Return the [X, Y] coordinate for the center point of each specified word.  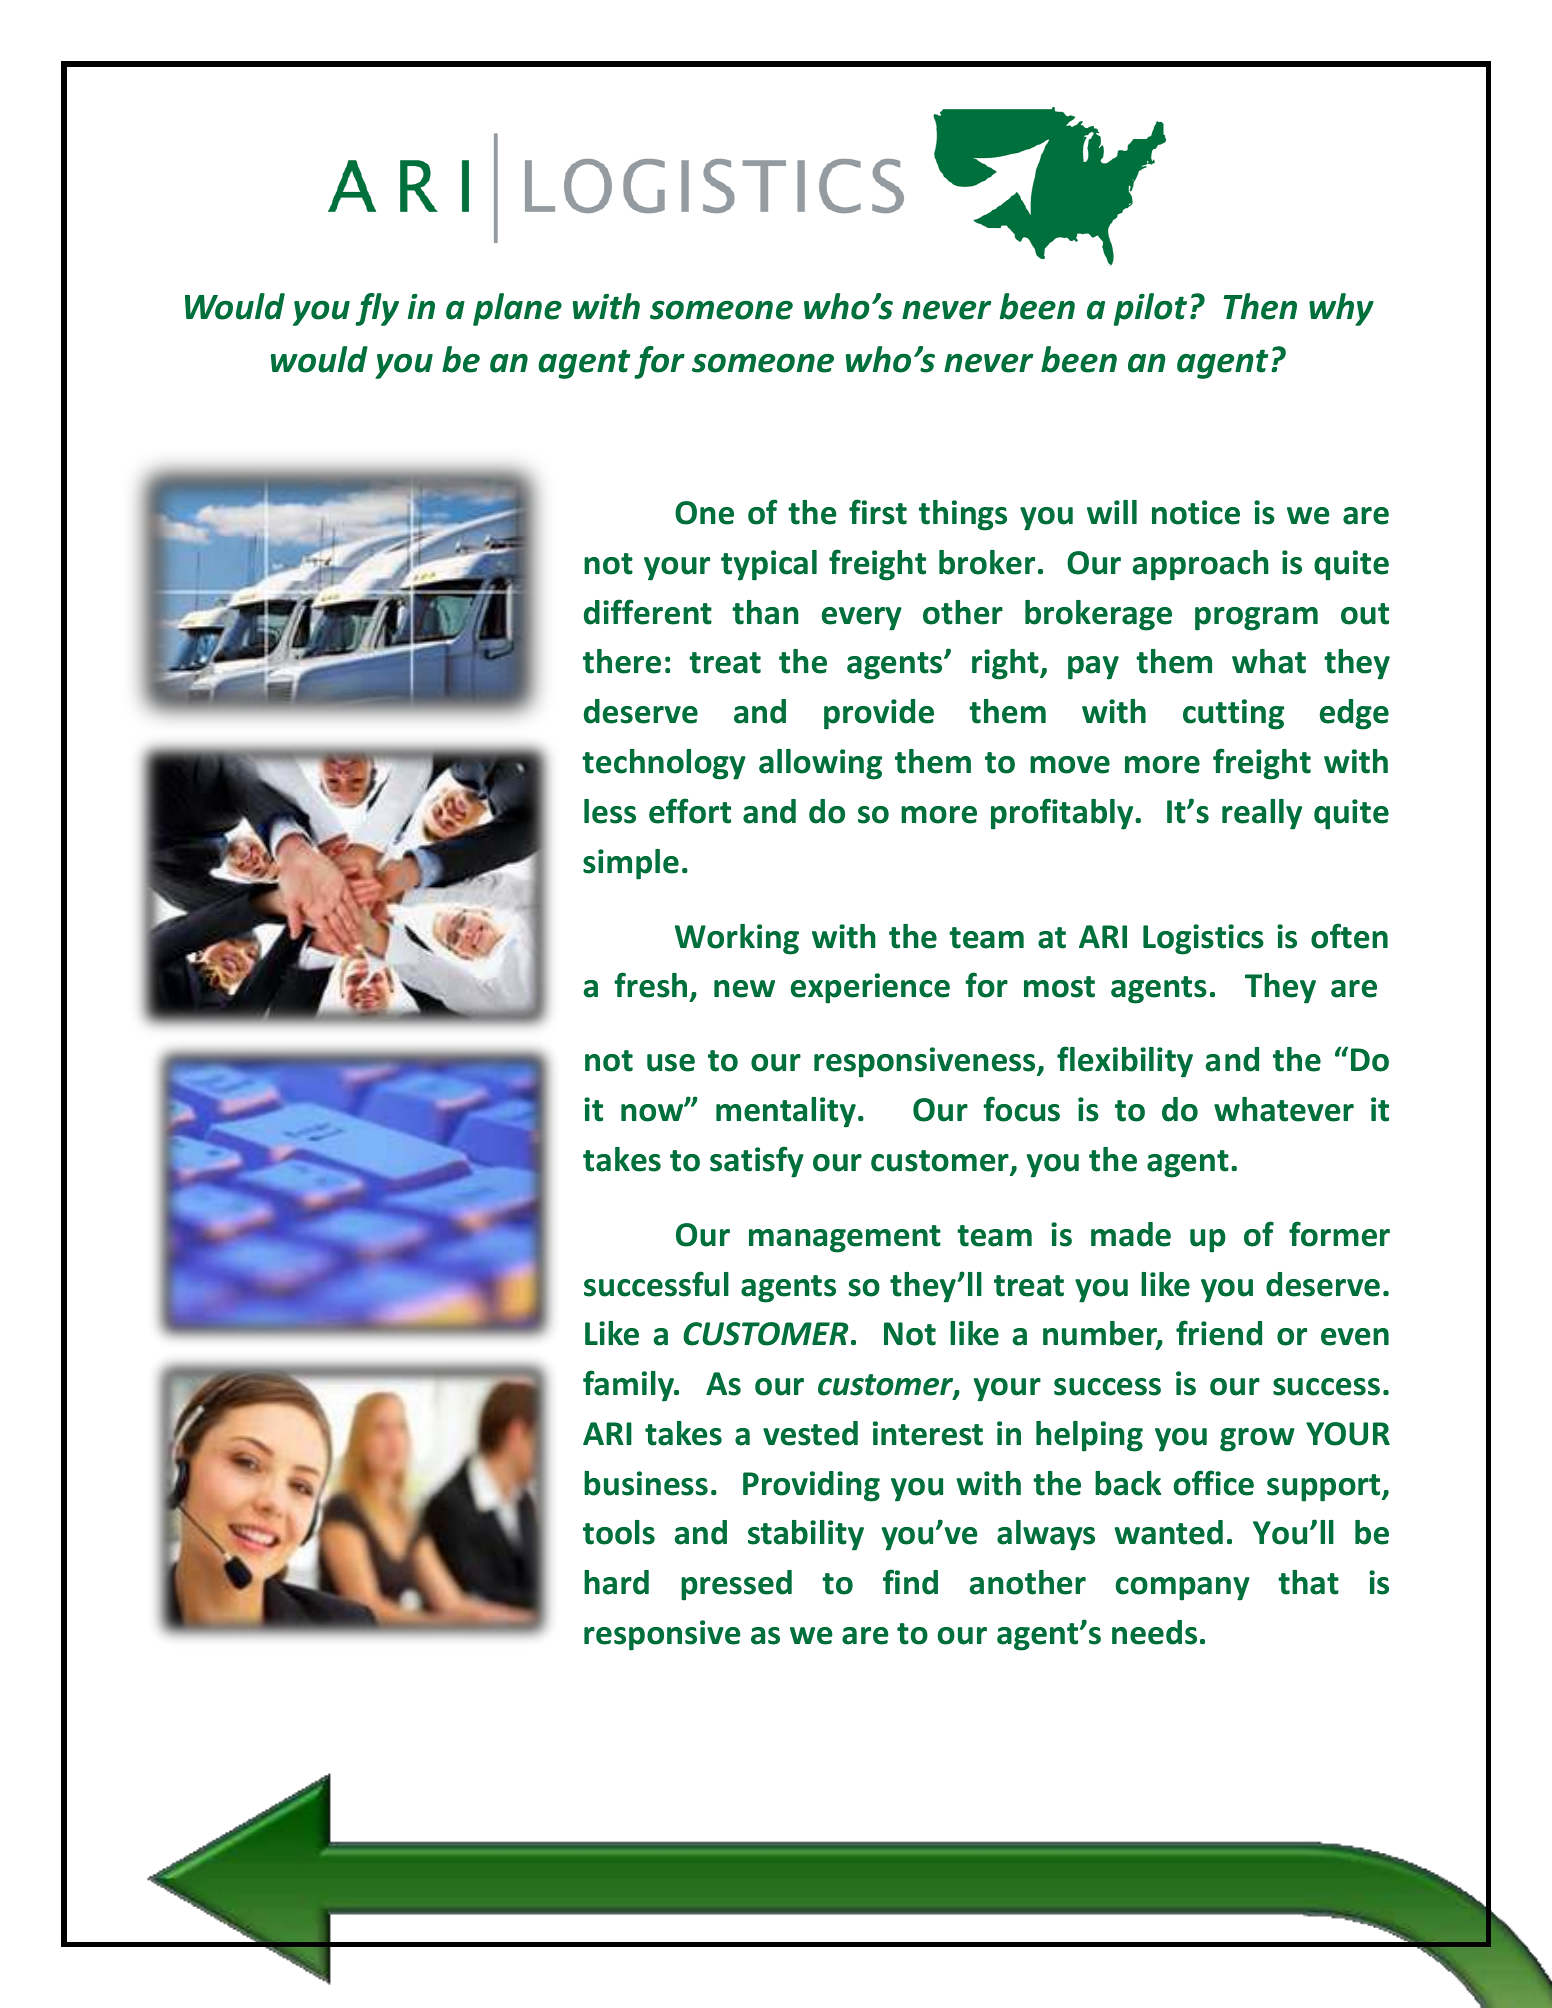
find [910, 1582]
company [1183, 1589]
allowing [820, 764]
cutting [1233, 714]
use [671, 1063]
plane [517, 309]
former [1339, 1234]
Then [1260, 306]
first [878, 512]
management [845, 1239]
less [610, 811]
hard [616, 1582]
